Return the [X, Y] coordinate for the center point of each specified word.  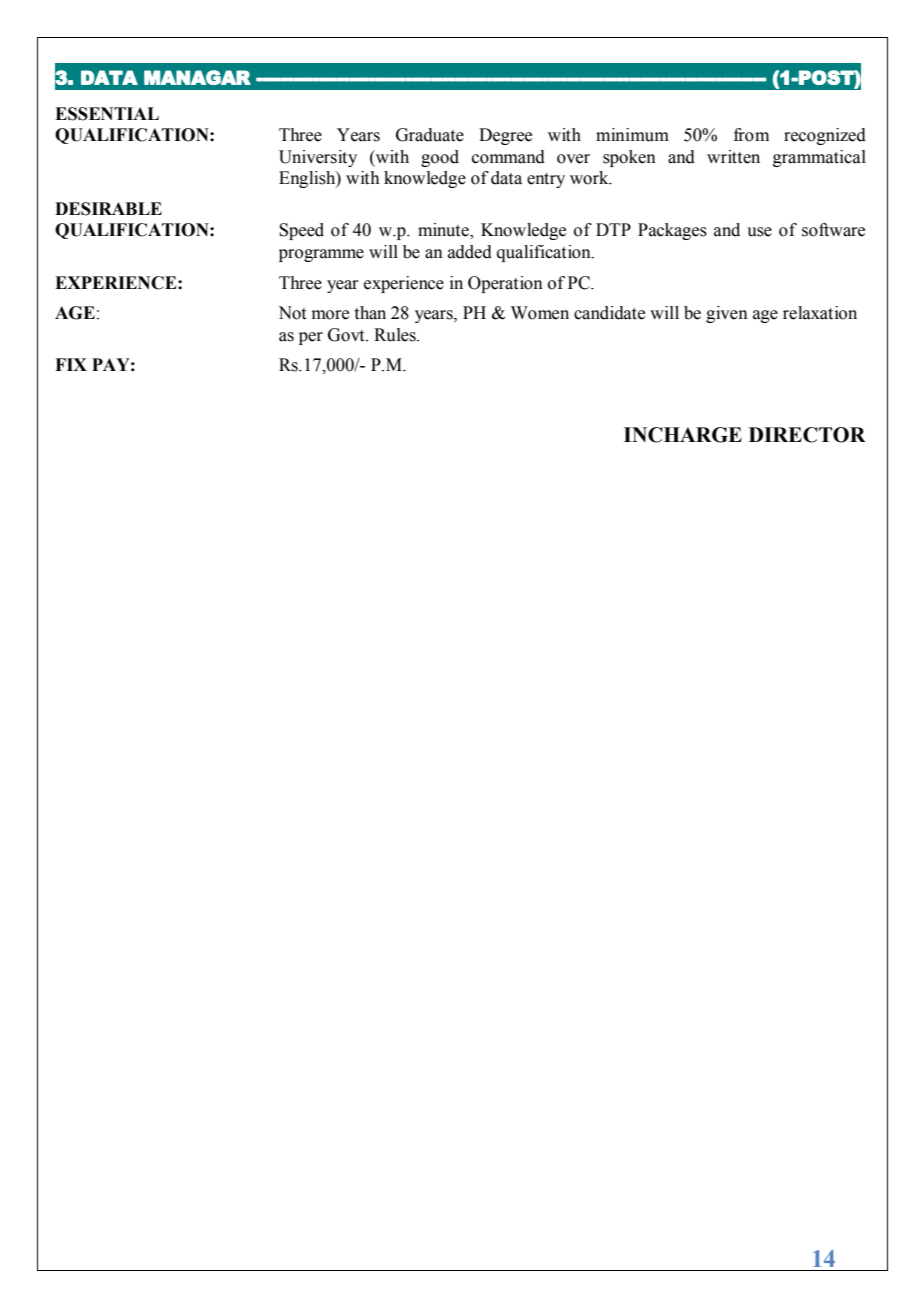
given [727, 314]
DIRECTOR [807, 435]
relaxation [820, 313]
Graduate [430, 135]
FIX [71, 364]
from [751, 135]
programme [321, 255]
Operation [505, 284]
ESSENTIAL [107, 114]
